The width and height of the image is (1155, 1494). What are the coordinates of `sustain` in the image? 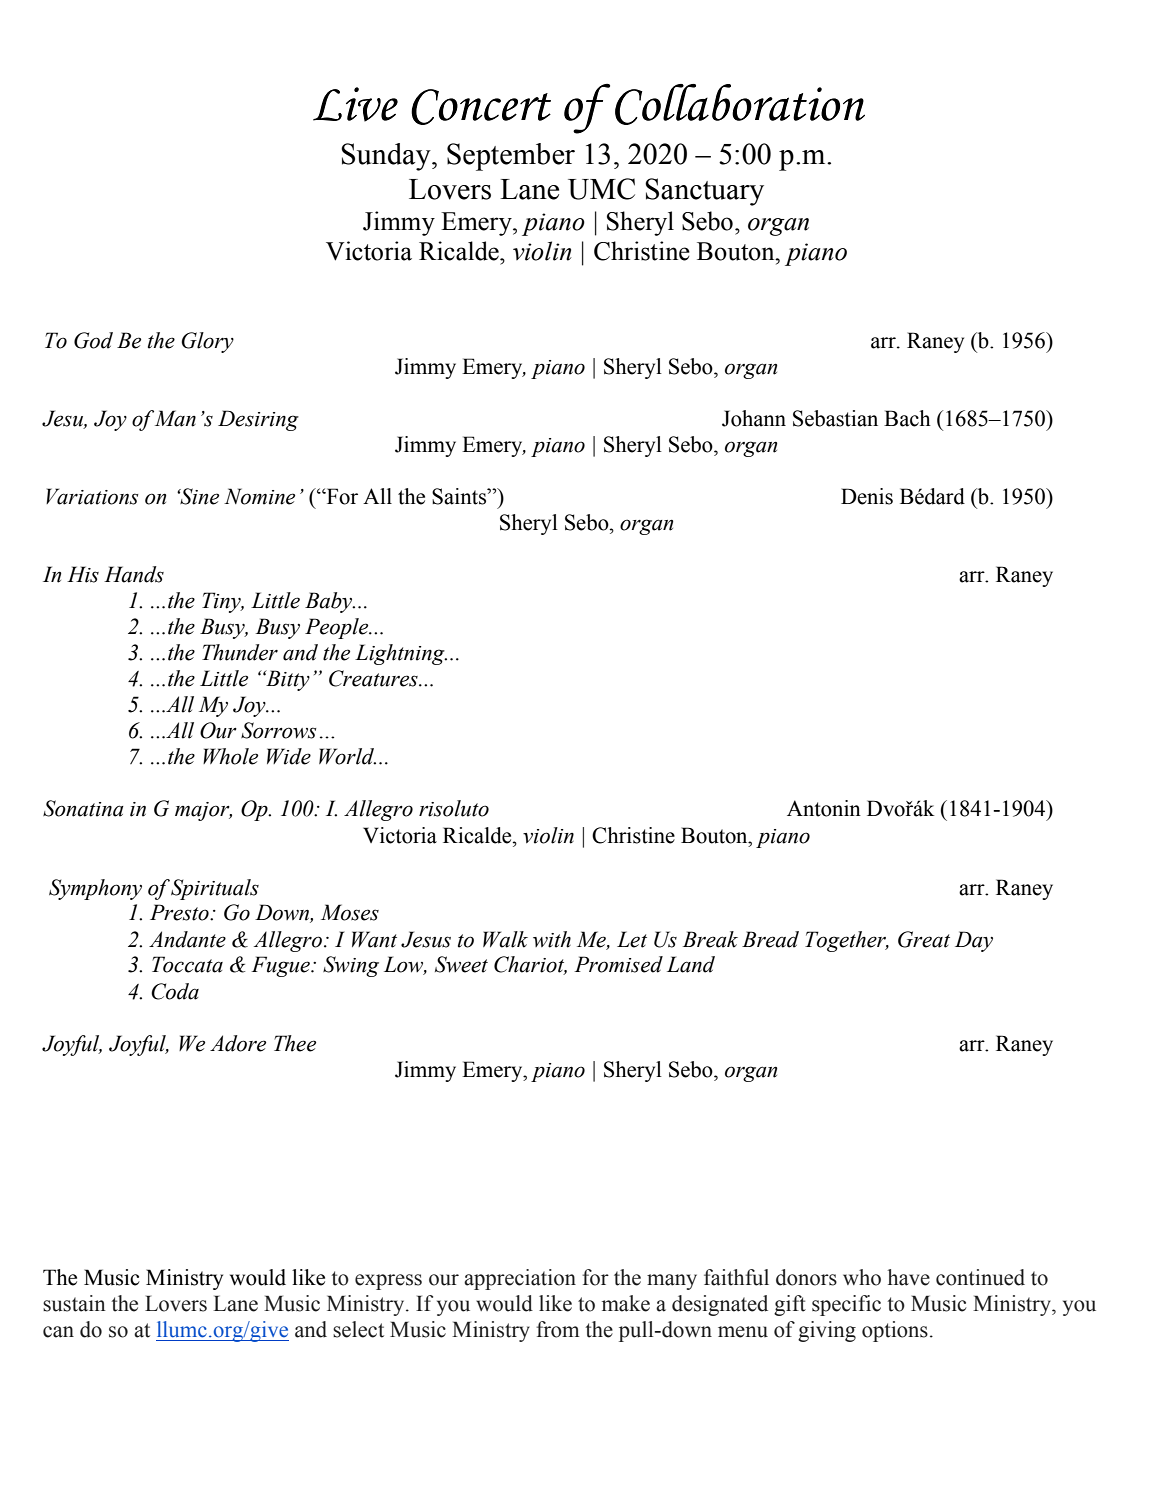 It's located at (74, 1303).
